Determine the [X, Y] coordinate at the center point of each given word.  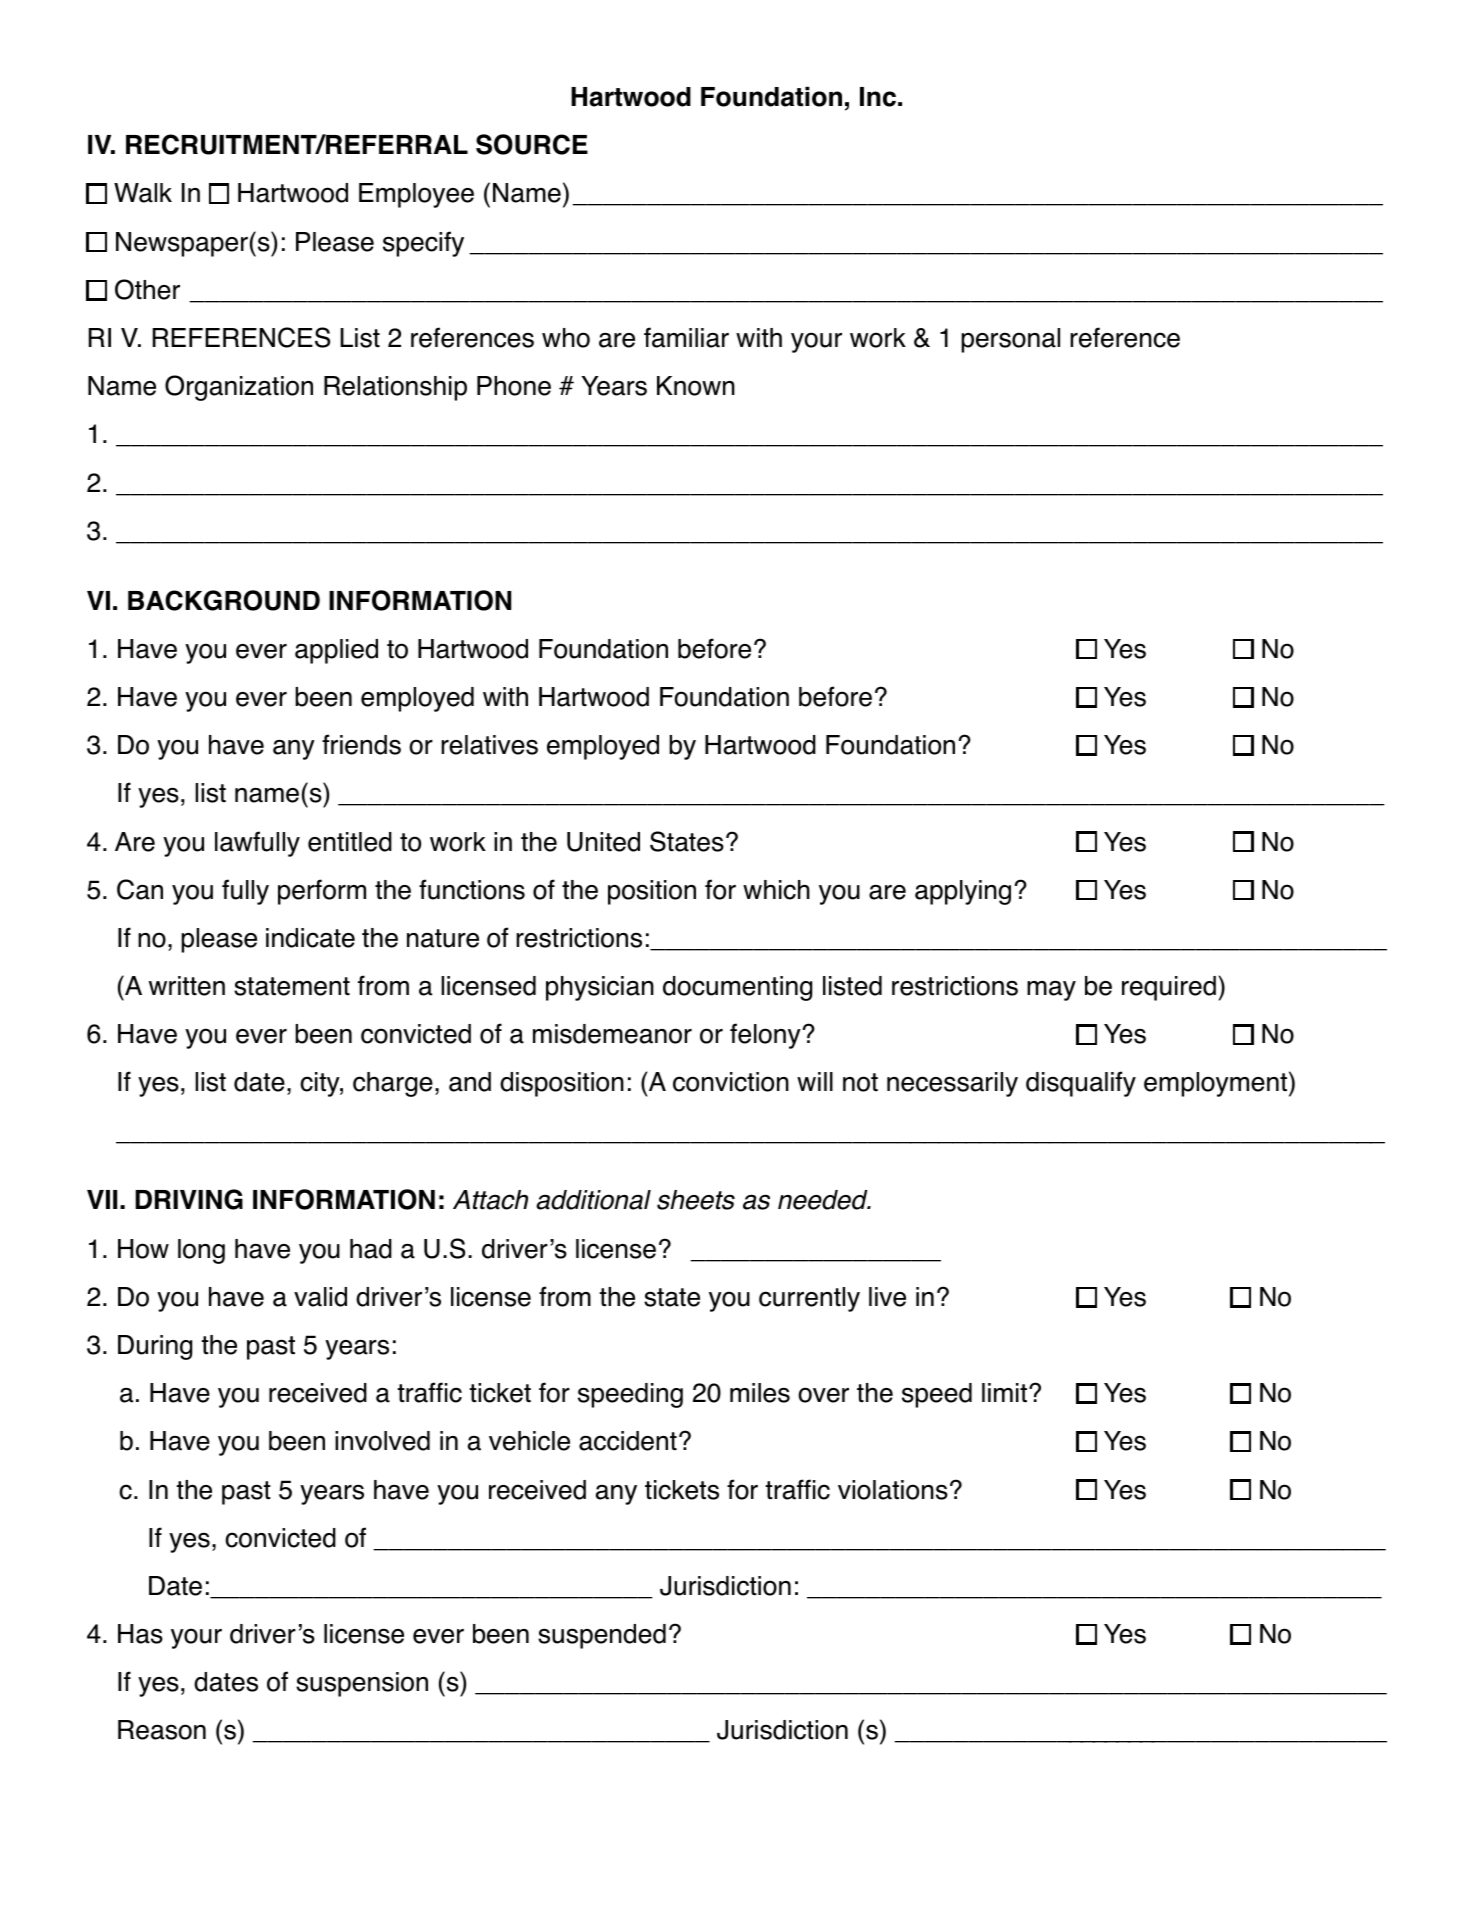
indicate [310, 938]
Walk [143, 193]
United [603, 842]
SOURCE [532, 144]
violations [893, 1490]
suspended [602, 1636]
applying [963, 892]
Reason [162, 1730]
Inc [878, 97]
